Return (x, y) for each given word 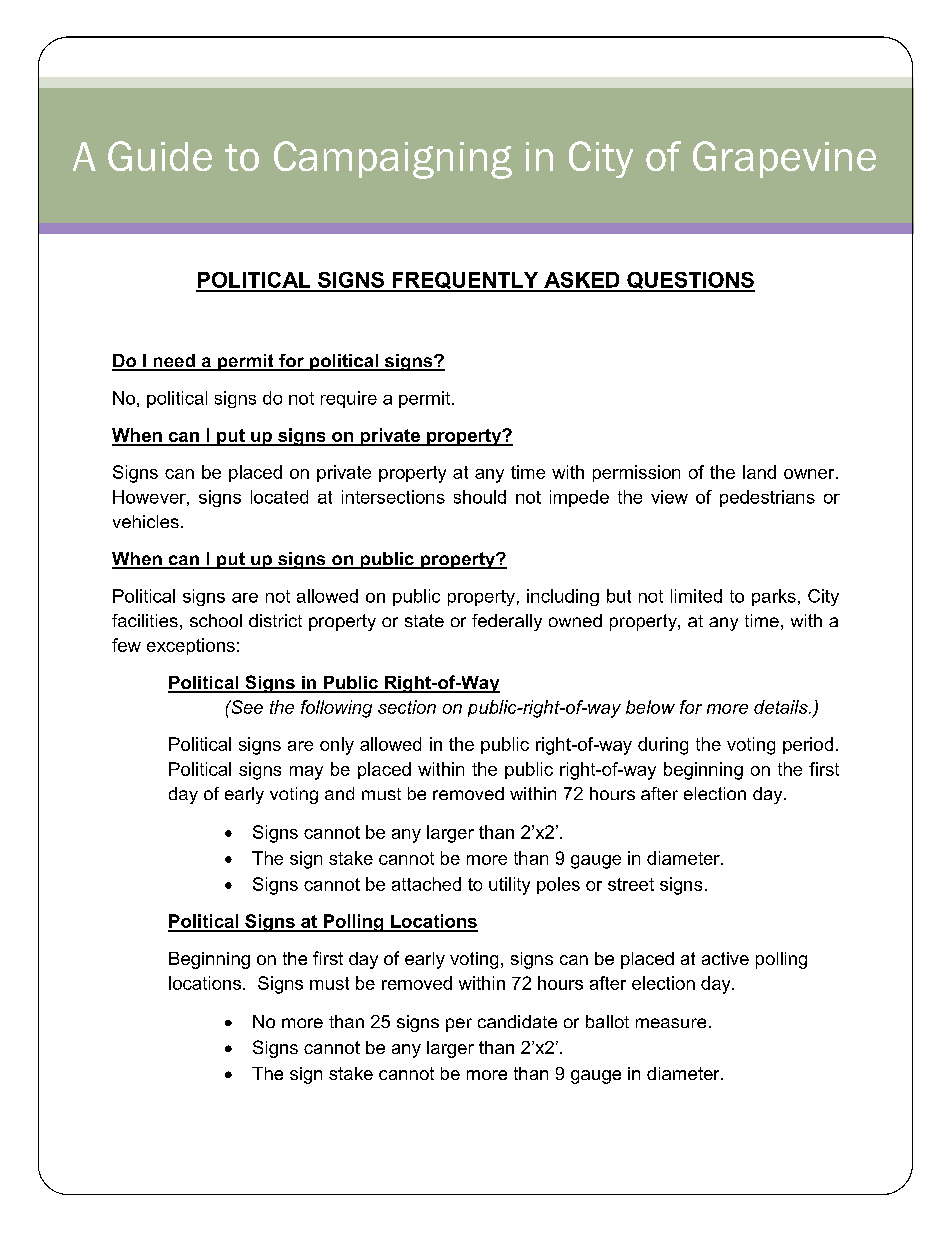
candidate (517, 1021)
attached (426, 884)
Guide (160, 156)
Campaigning (393, 160)
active (725, 958)
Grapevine (784, 159)
